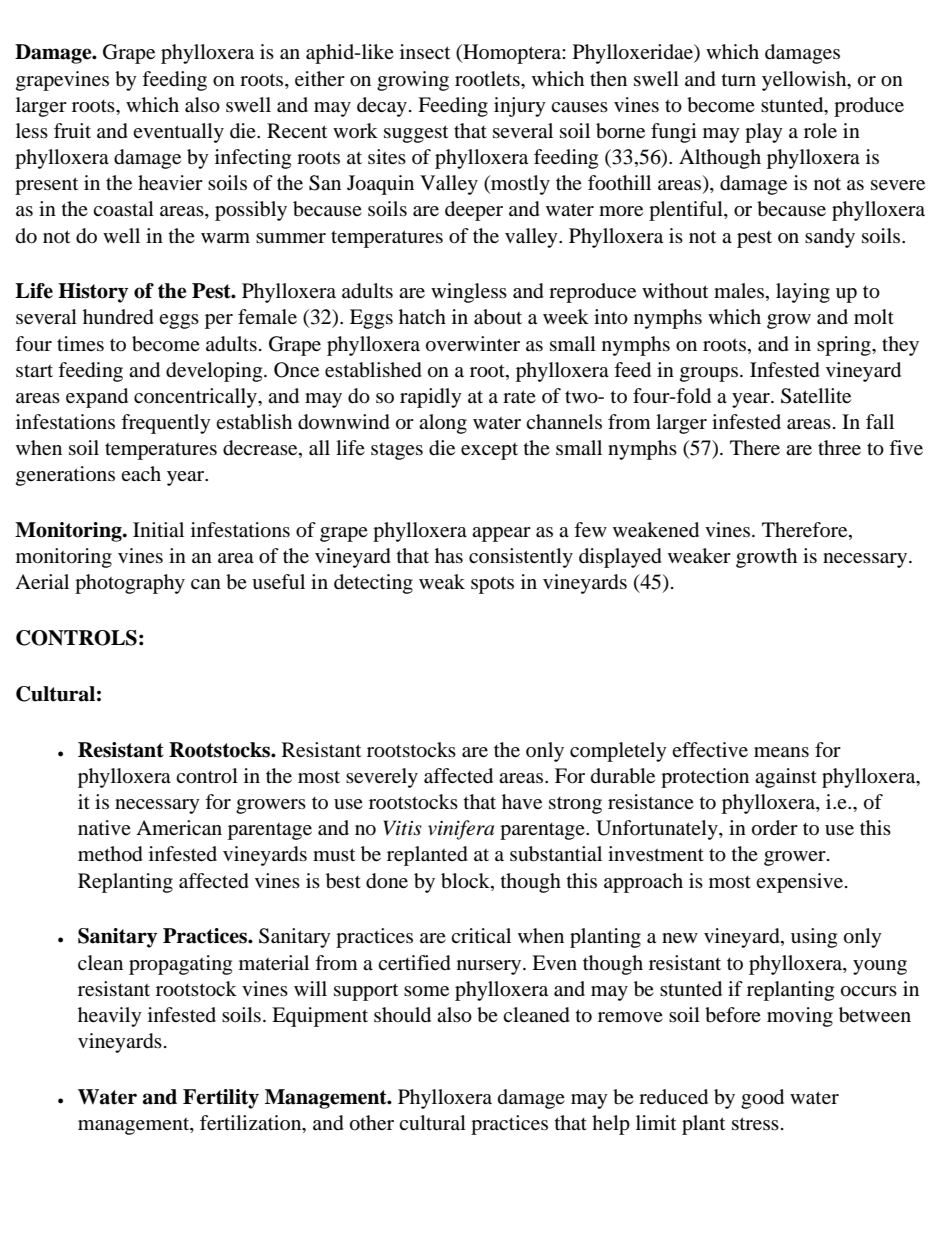 The image size is (952, 1233). I want to click on injury, so click(520, 107).
